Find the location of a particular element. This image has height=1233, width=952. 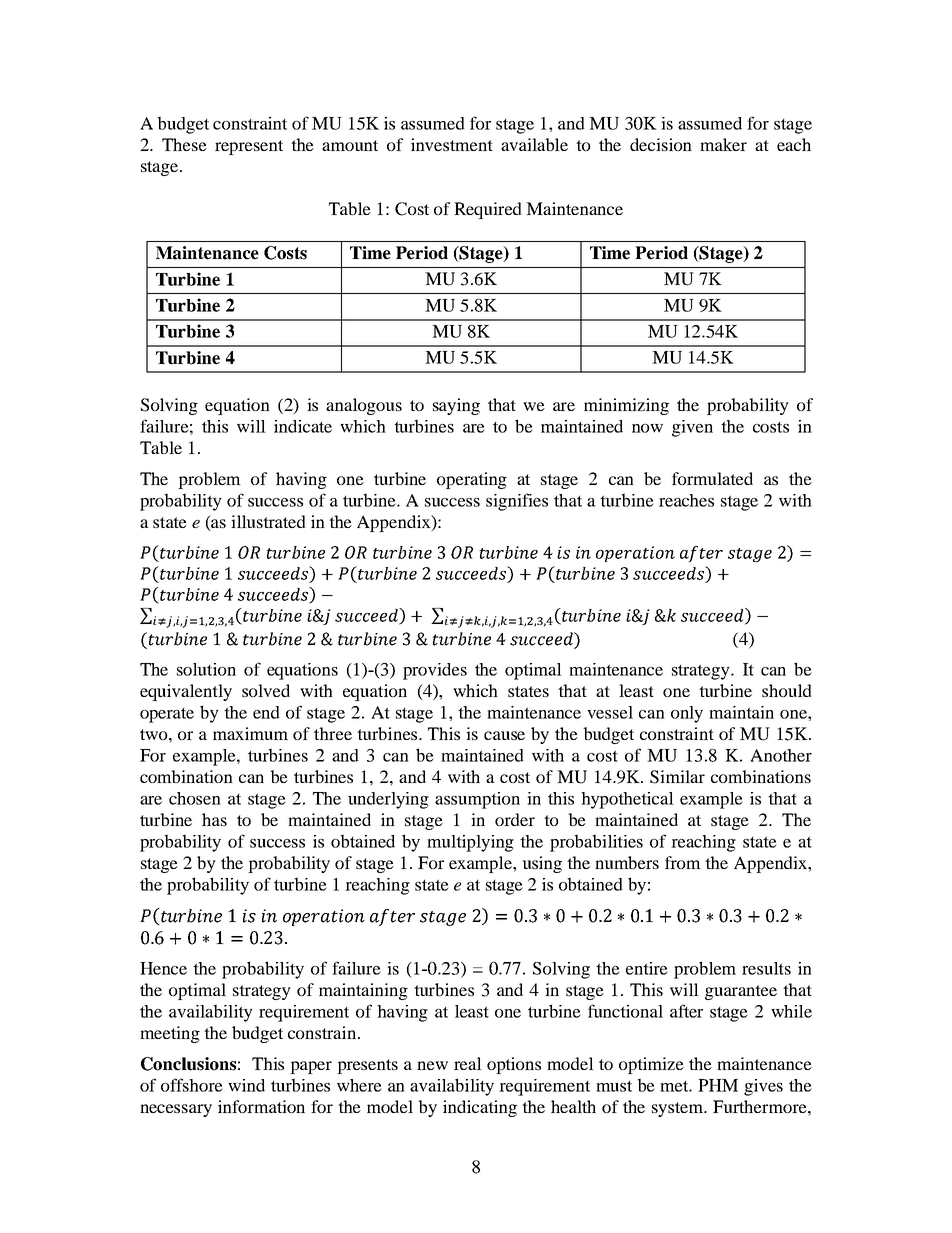

real is located at coordinates (468, 1063).
